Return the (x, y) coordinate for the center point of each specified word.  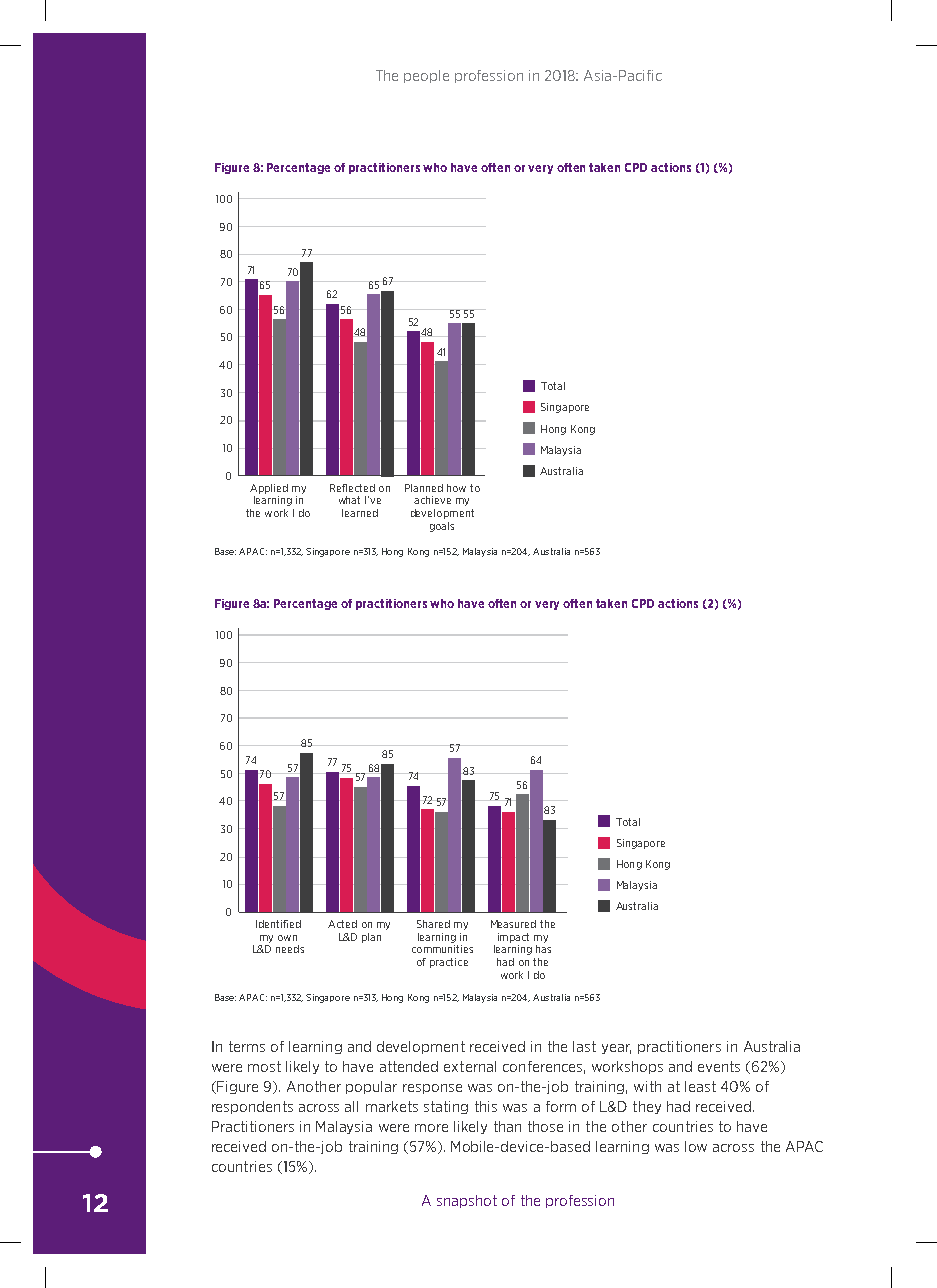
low (696, 1146)
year (616, 1049)
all (351, 1106)
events (719, 1066)
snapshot (467, 1201)
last (584, 1046)
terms (247, 1046)
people (426, 76)
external (470, 1066)
